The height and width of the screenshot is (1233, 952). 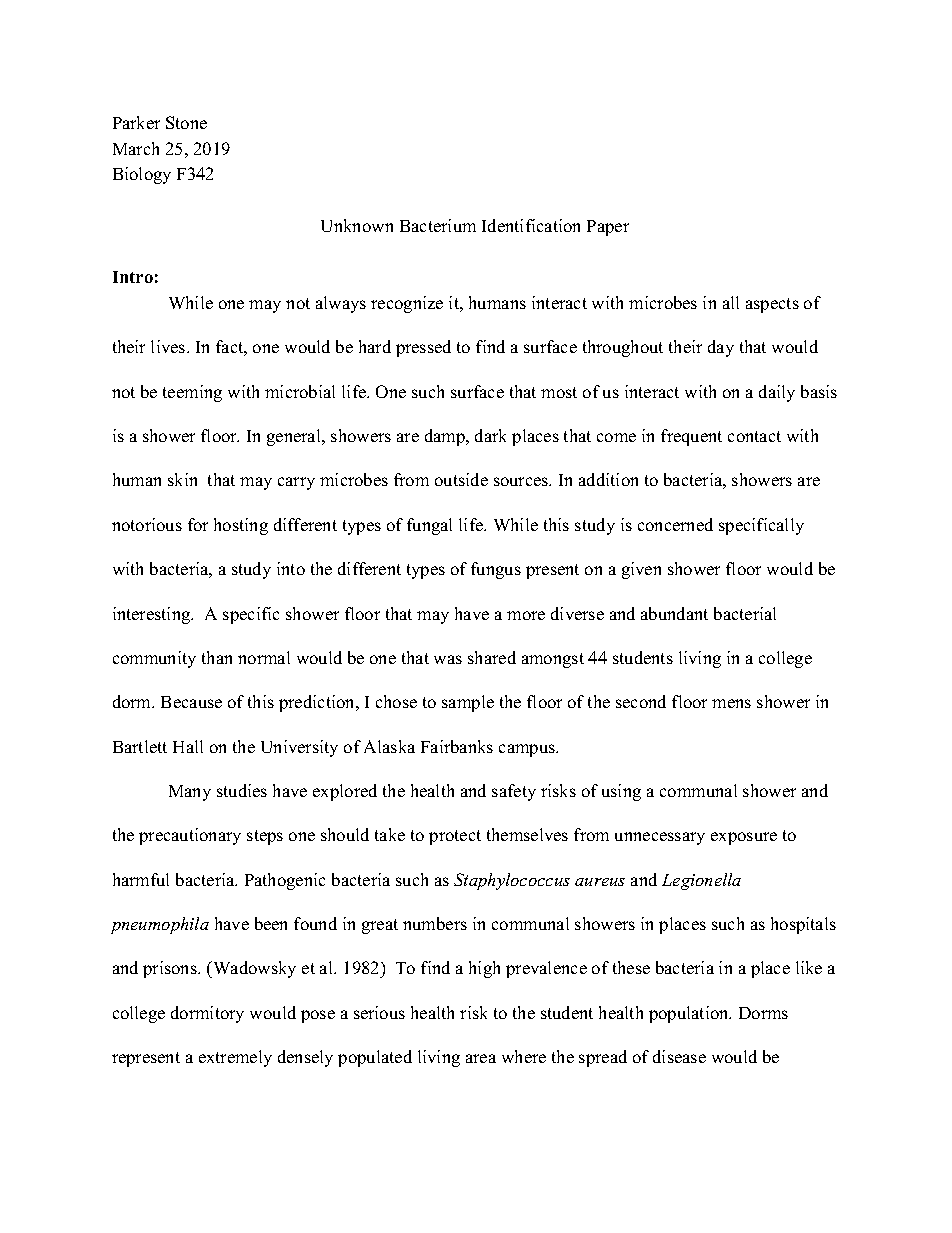 I want to click on Many, so click(x=190, y=793).
